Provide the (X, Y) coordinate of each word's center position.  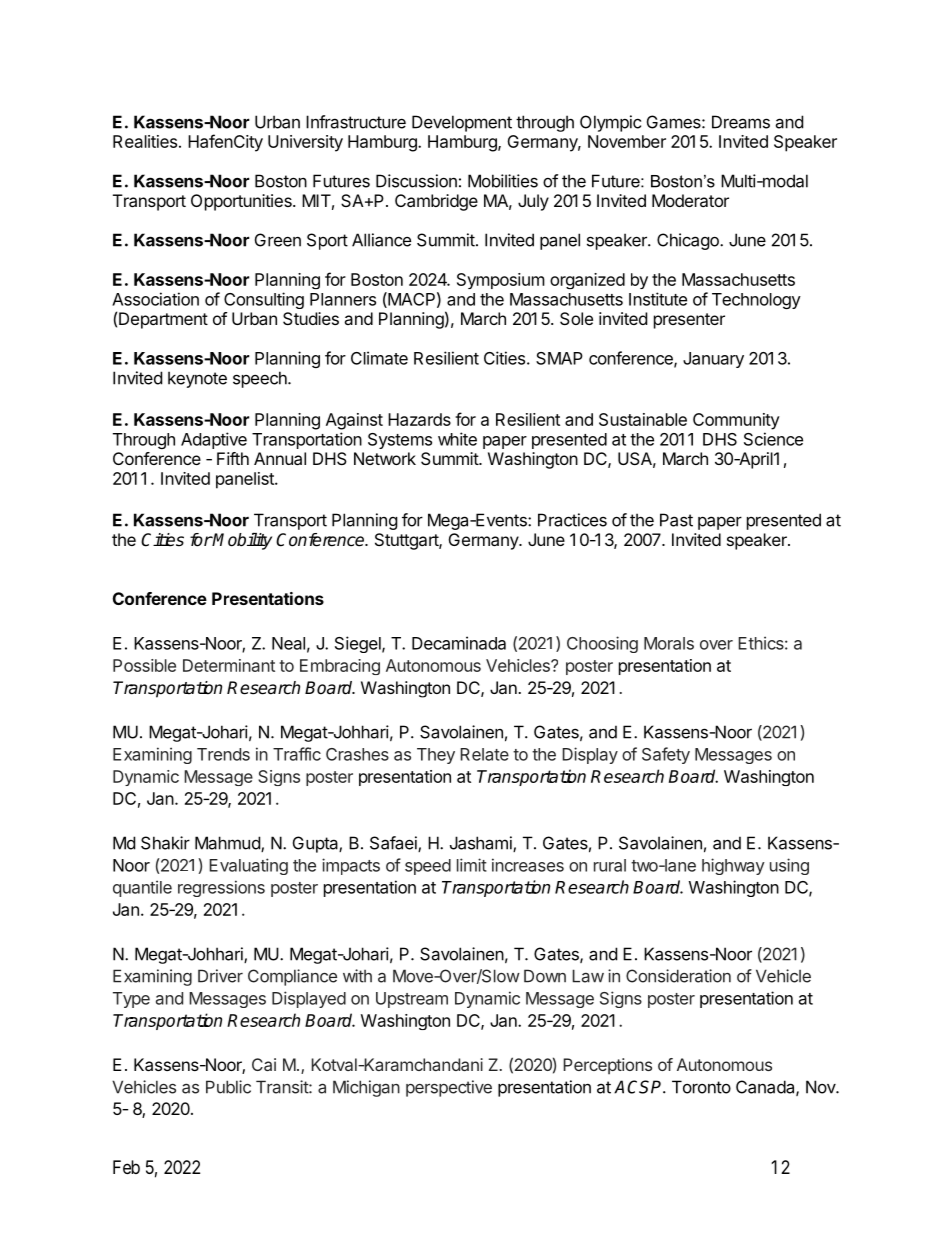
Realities (145, 141)
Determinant (229, 665)
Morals (669, 643)
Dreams (741, 122)
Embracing (340, 667)
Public (228, 1087)
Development (462, 123)
